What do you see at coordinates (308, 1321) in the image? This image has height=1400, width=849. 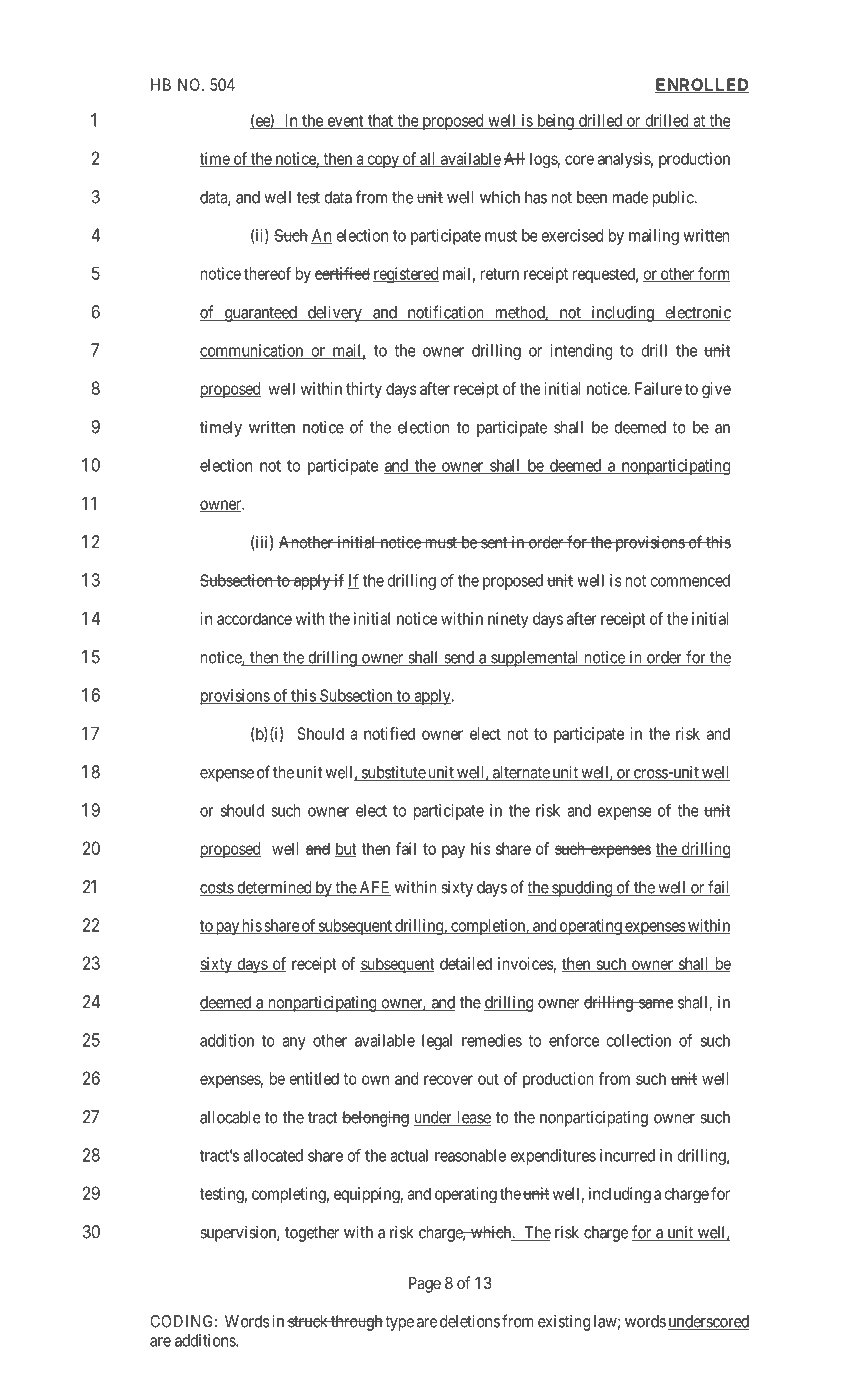 I see `struck` at bounding box center [308, 1321].
